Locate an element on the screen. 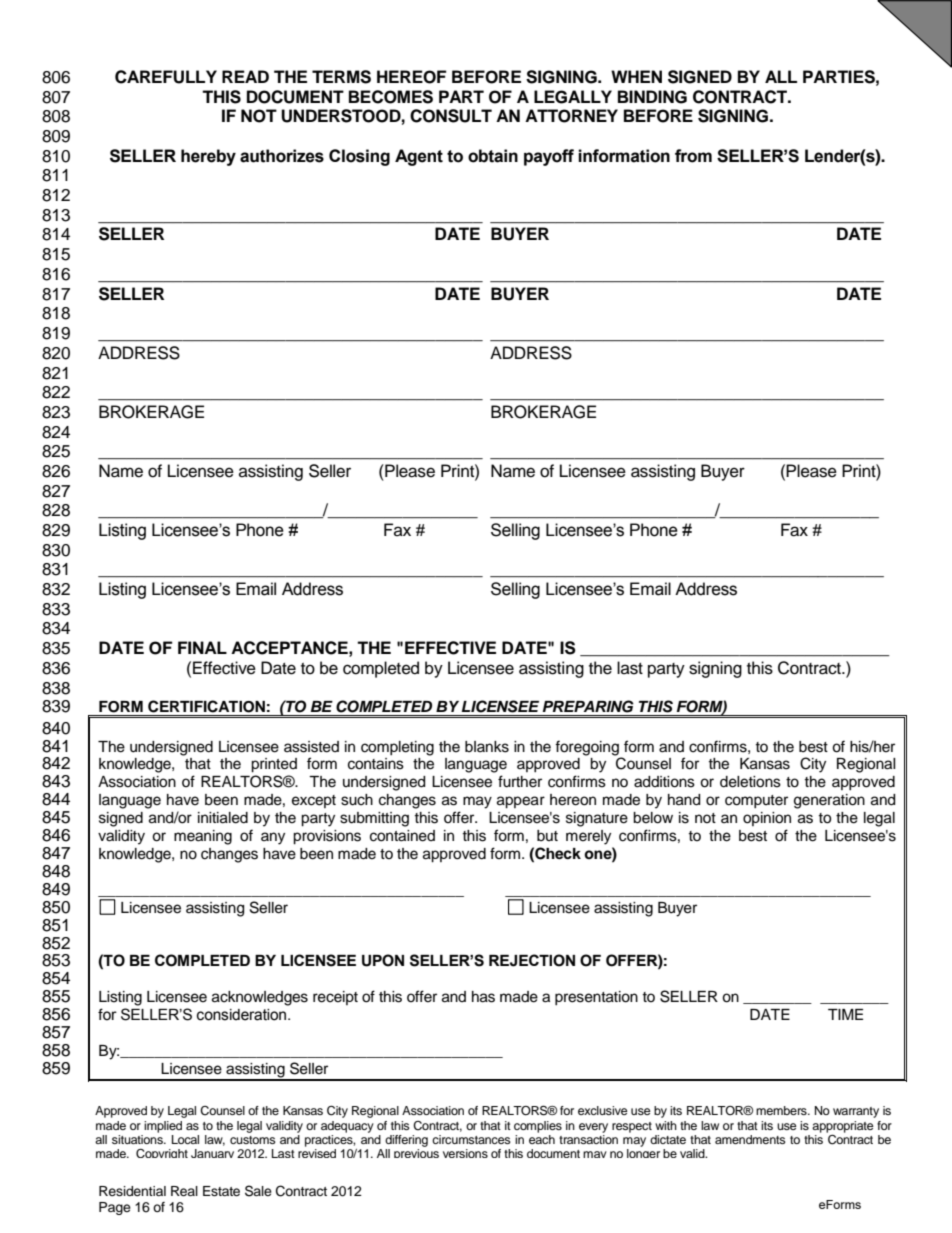 The height and width of the screenshot is (1233, 952). FINAL is located at coordinates (202, 647).
